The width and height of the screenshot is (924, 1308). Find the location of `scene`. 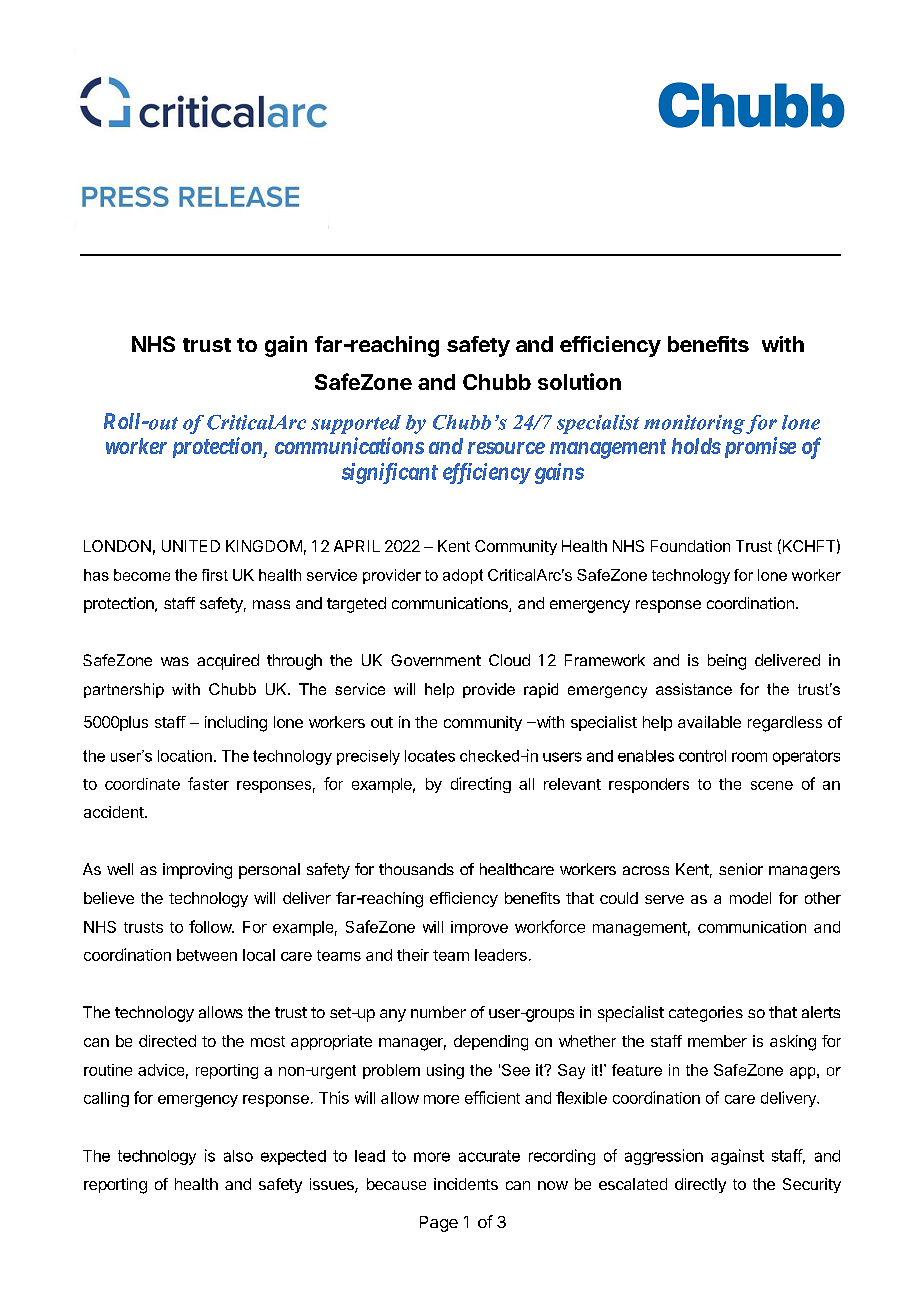

scene is located at coordinates (772, 785).
